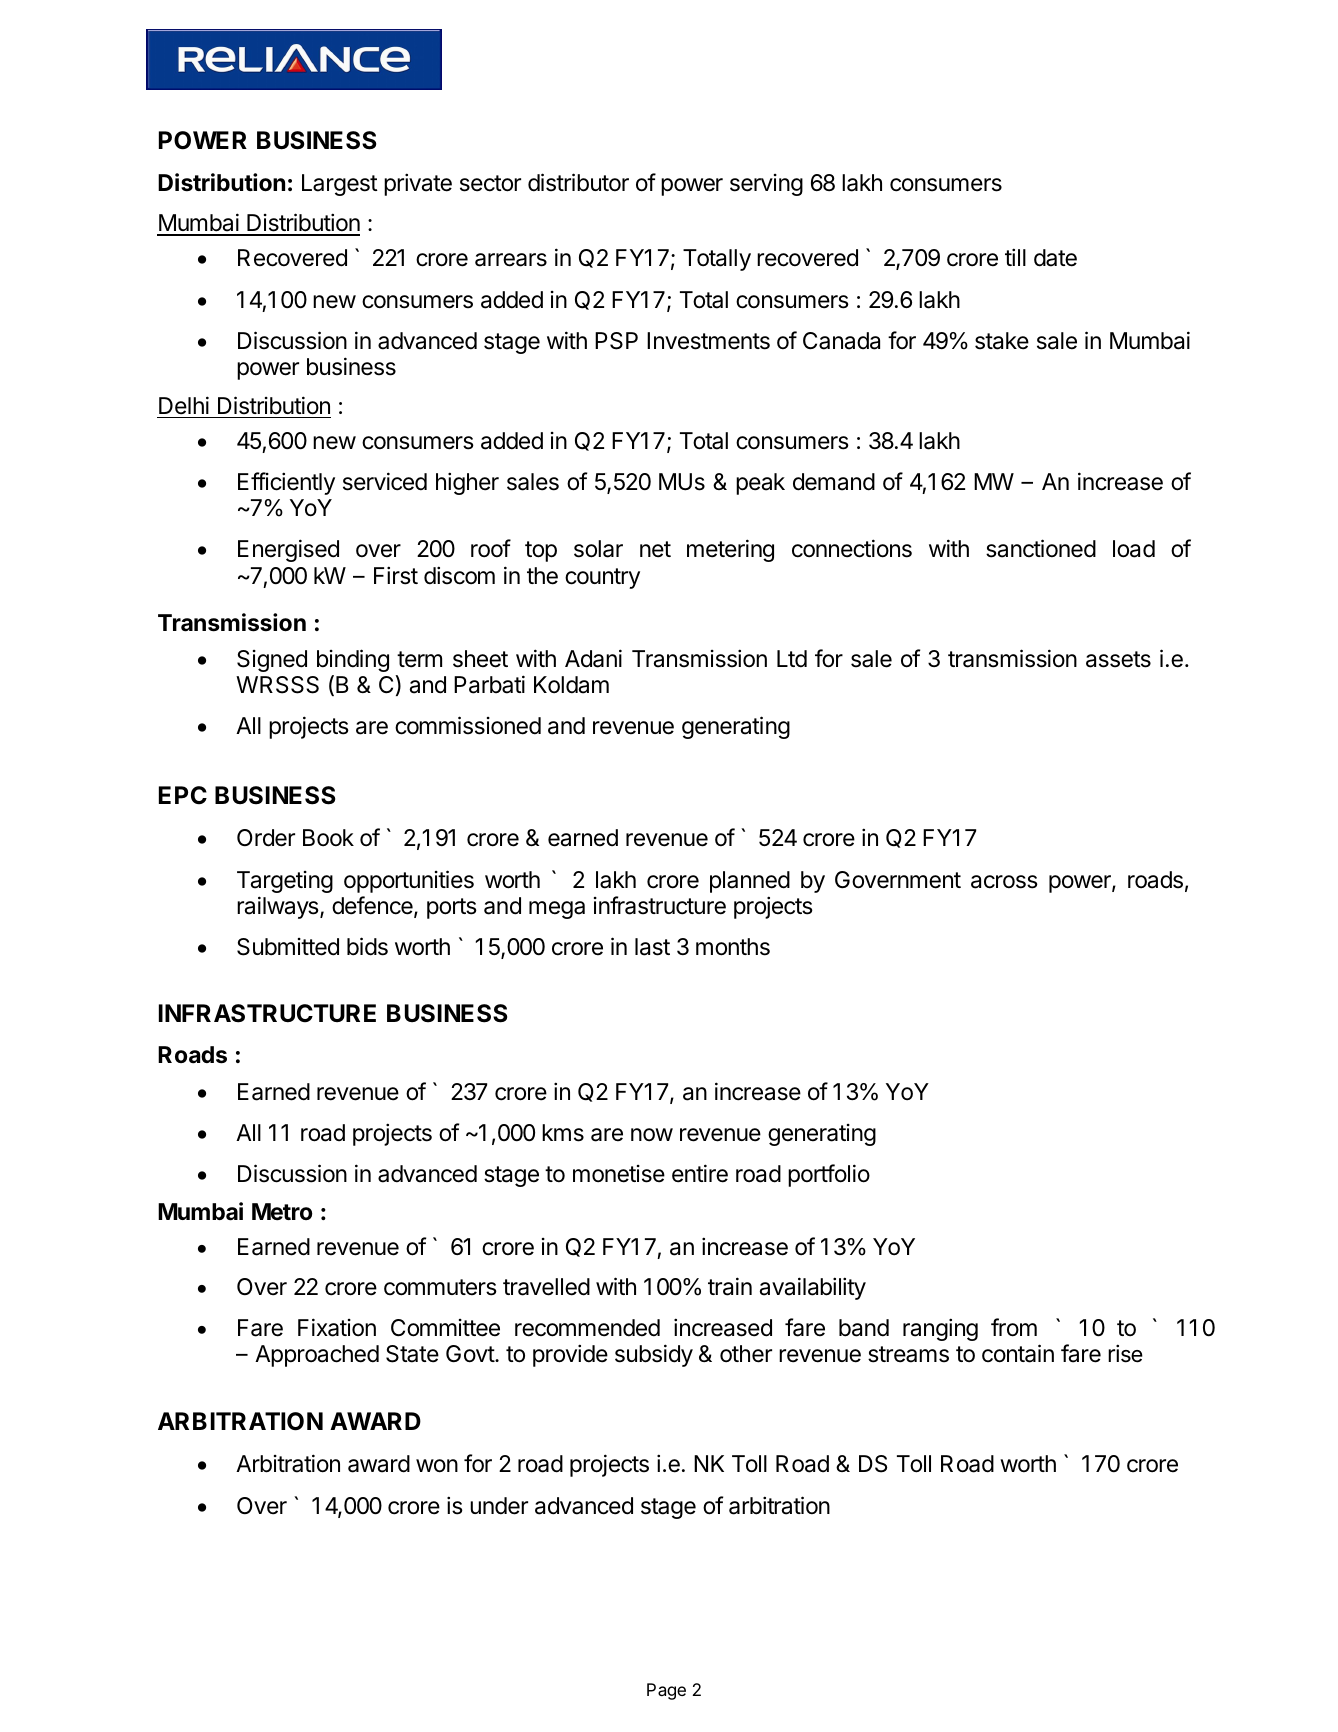 The width and height of the document is (1338, 1732). Describe the element at coordinates (437, 1466) in the document. I see `won` at that location.
